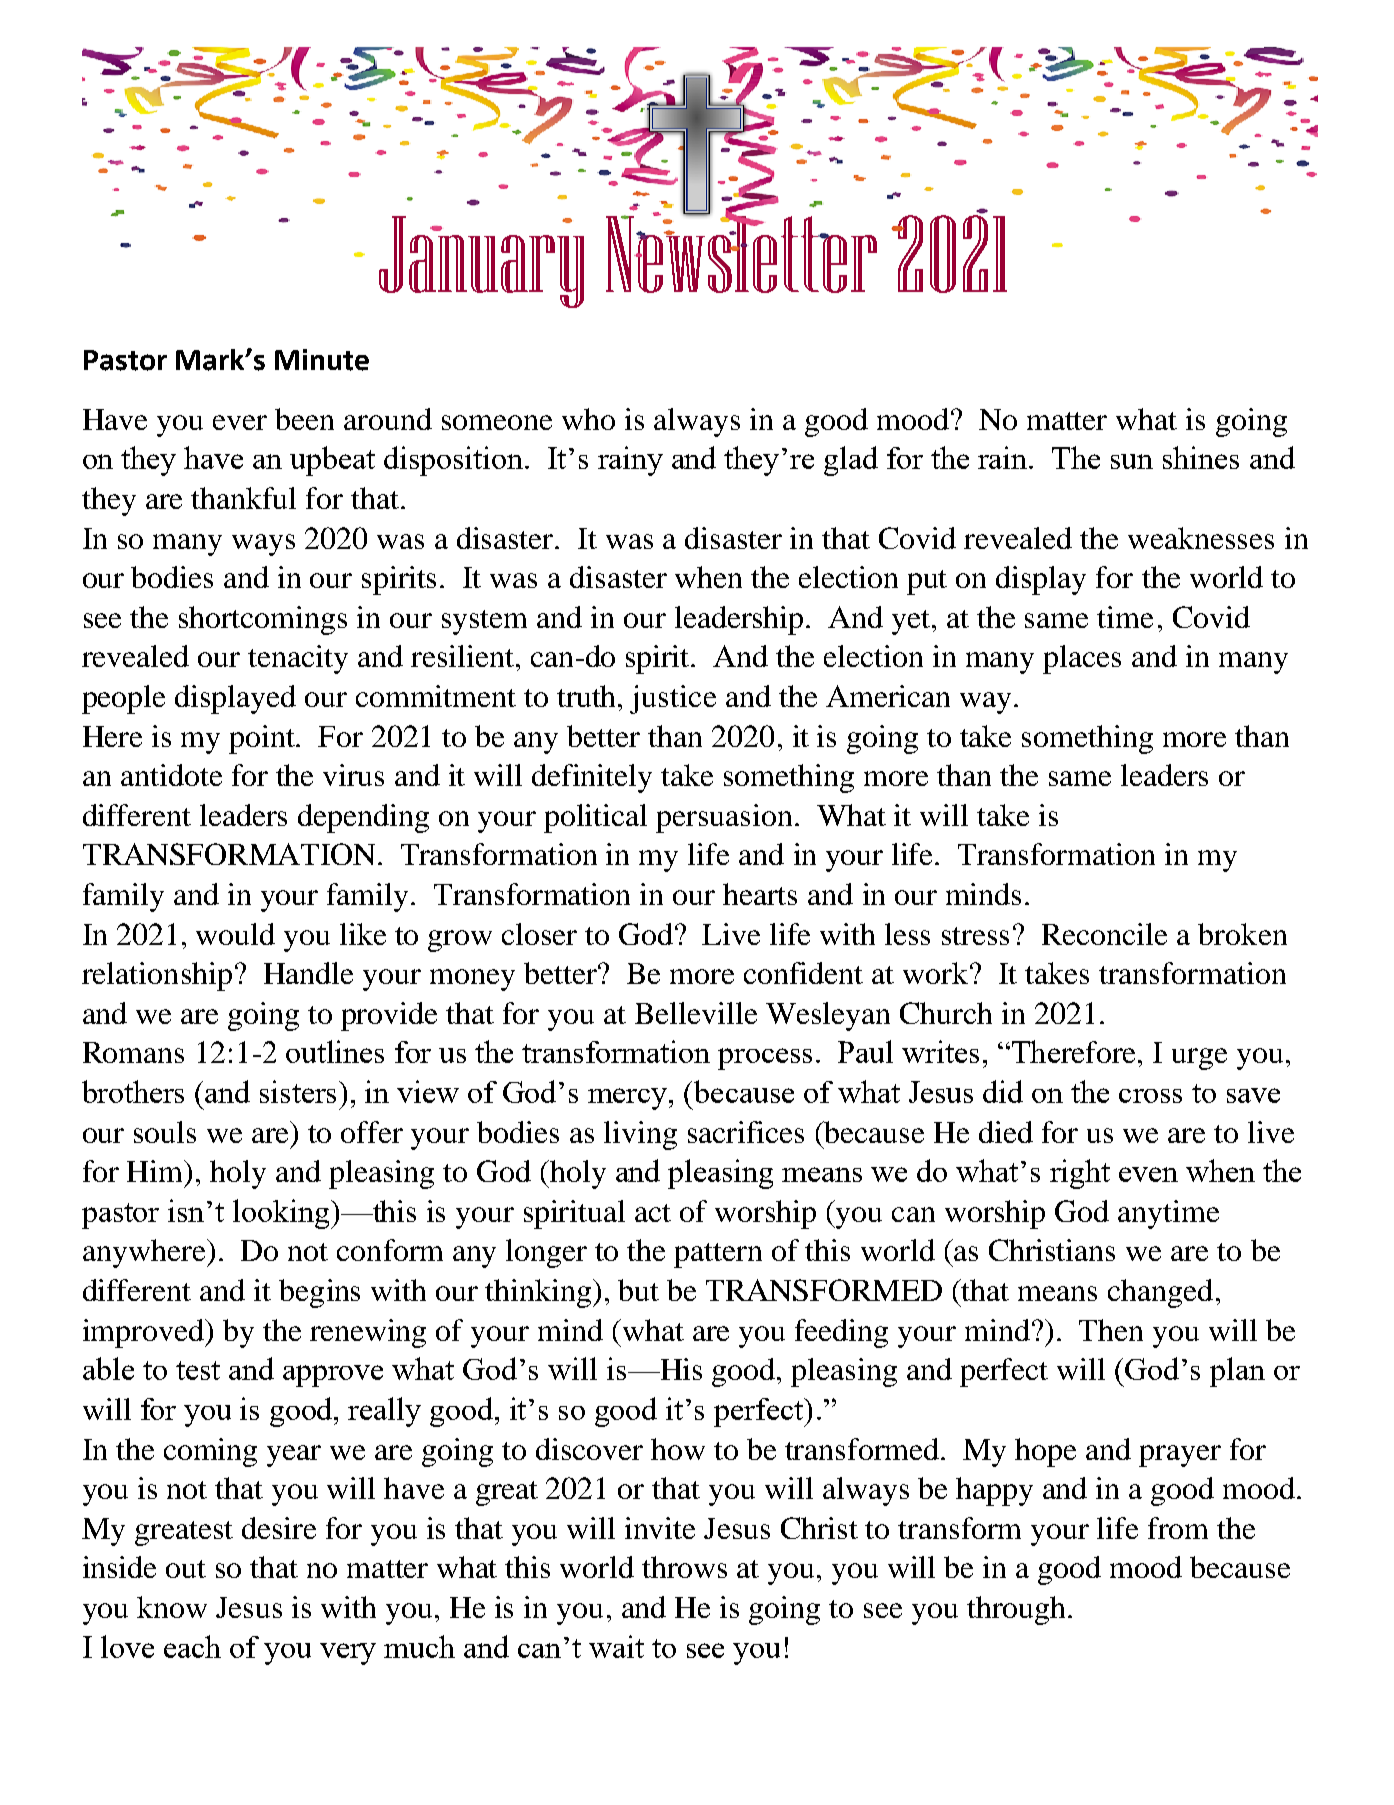 The image size is (1394, 1805). I want to click on Minute, so click(322, 360).
